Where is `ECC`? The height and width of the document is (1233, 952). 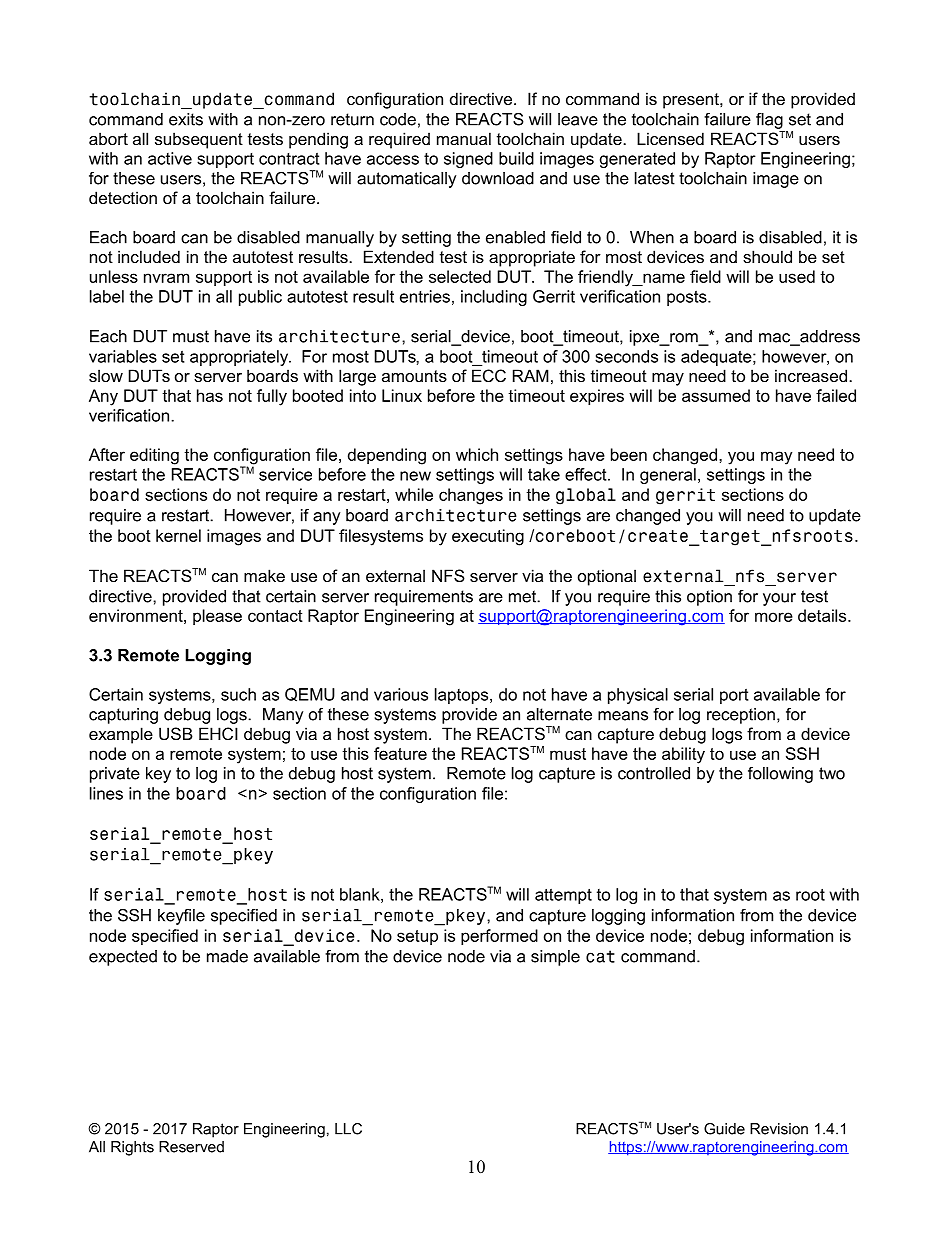 ECC is located at coordinates (489, 375).
